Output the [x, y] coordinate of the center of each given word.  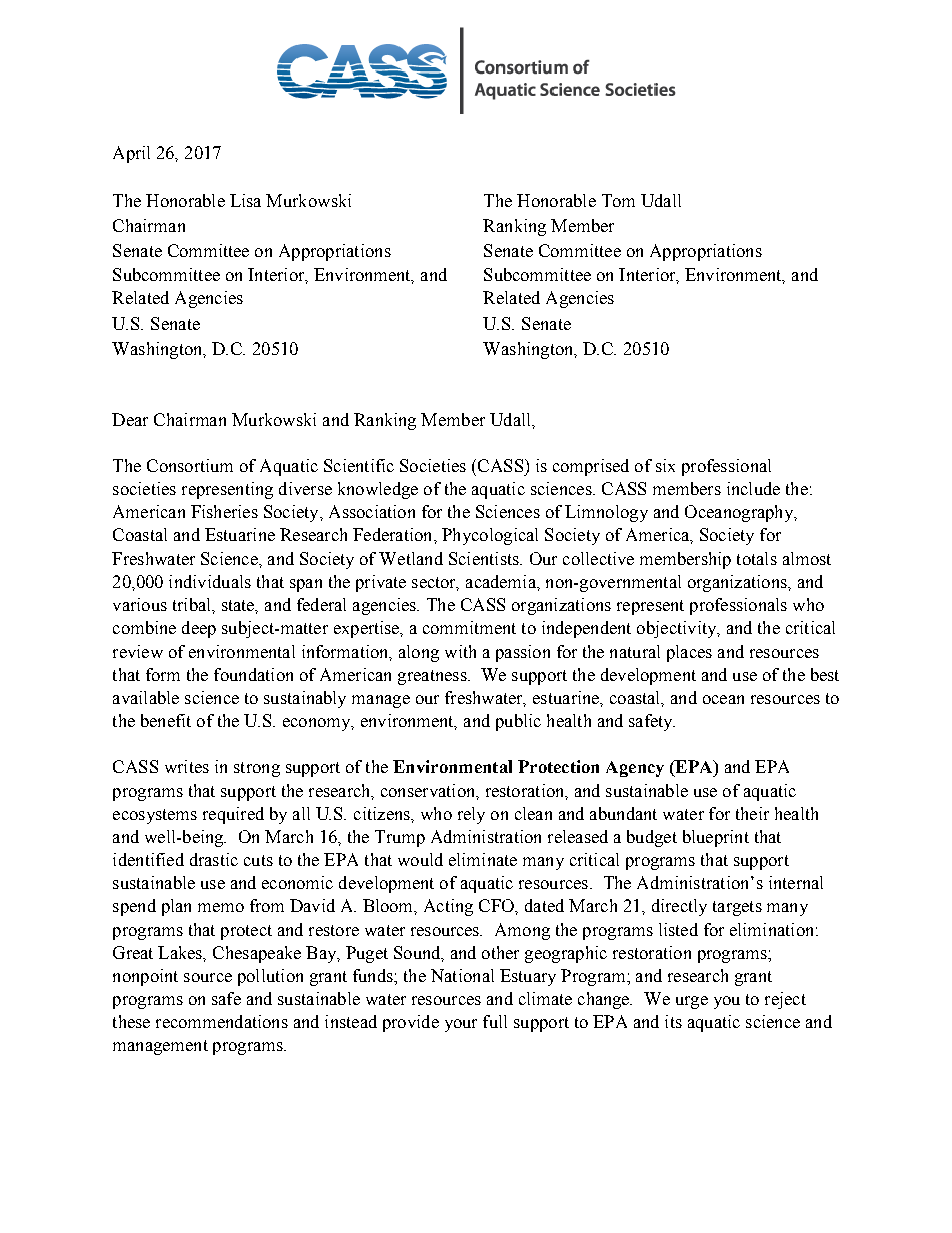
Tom [618, 200]
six [665, 465]
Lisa [245, 200]
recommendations [222, 1021]
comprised [591, 467]
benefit [166, 720]
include [753, 488]
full [495, 1021]
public [518, 722]
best [825, 674]
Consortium [190, 465]
